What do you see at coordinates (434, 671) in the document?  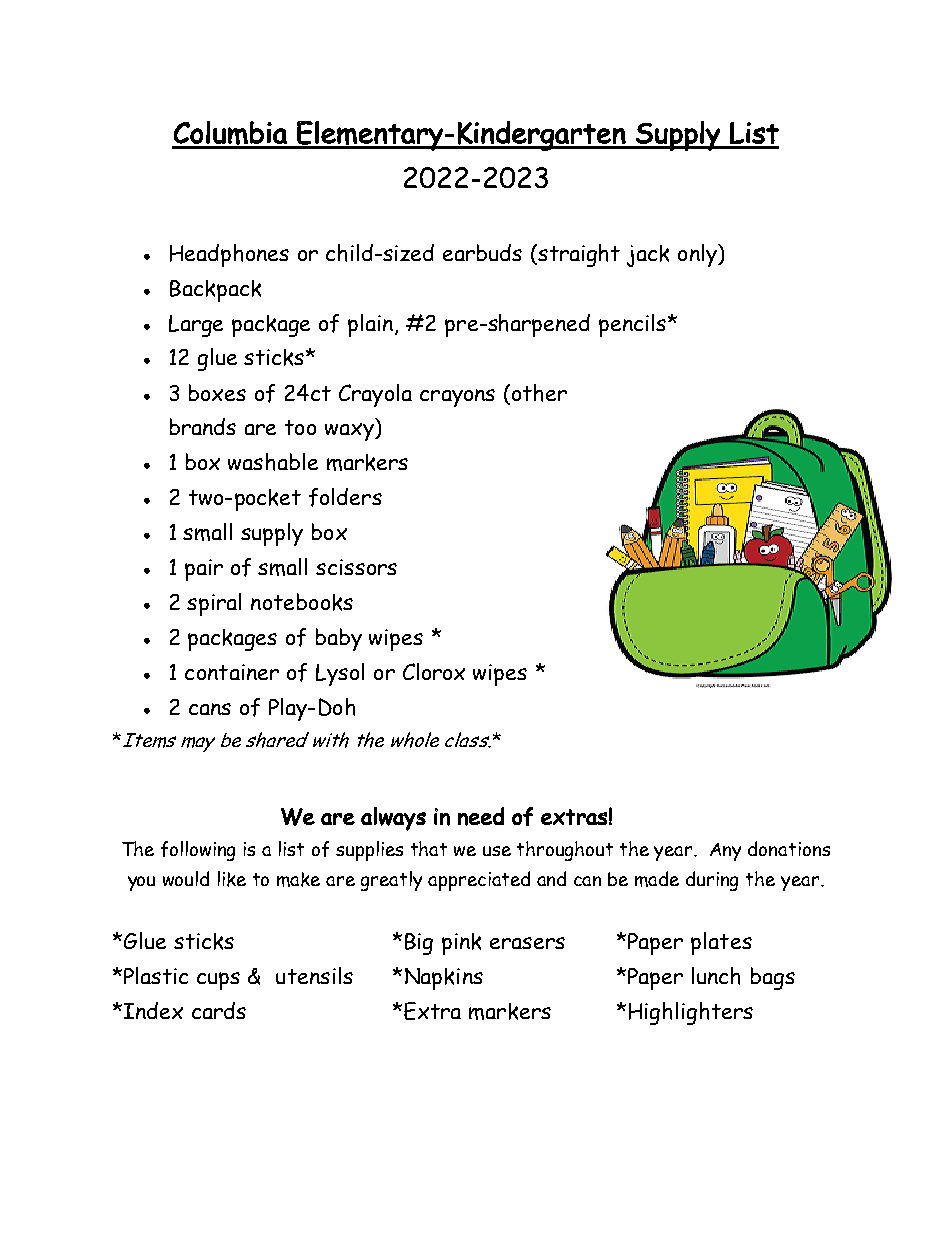 I see `Clorox` at bounding box center [434, 671].
